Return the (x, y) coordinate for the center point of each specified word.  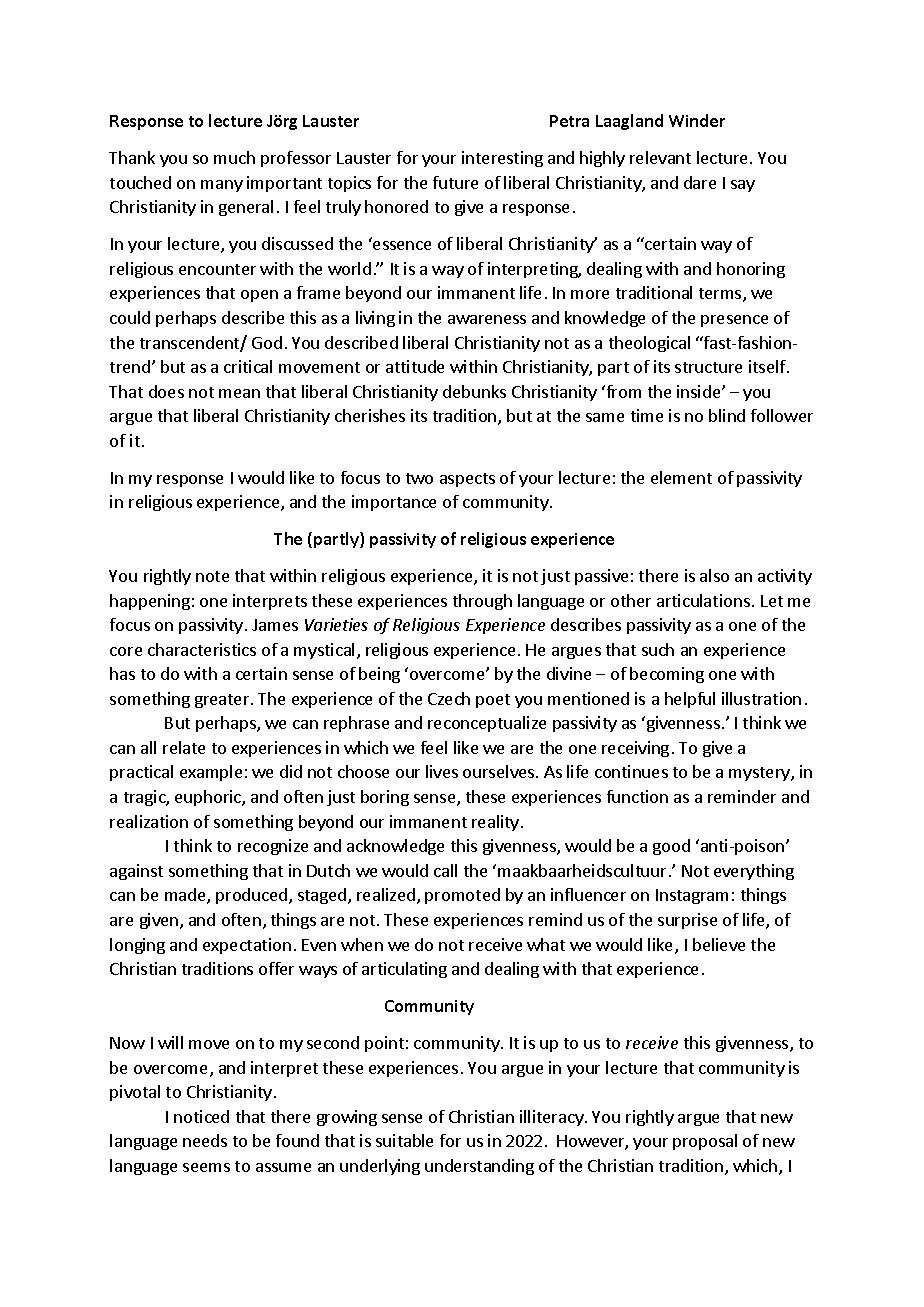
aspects (467, 480)
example (211, 773)
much (234, 157)
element (681, 477)
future (455, 182)
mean (239, 393)
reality (495, 823)
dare (700, 182)
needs (205, 1140)
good (671, 847)
